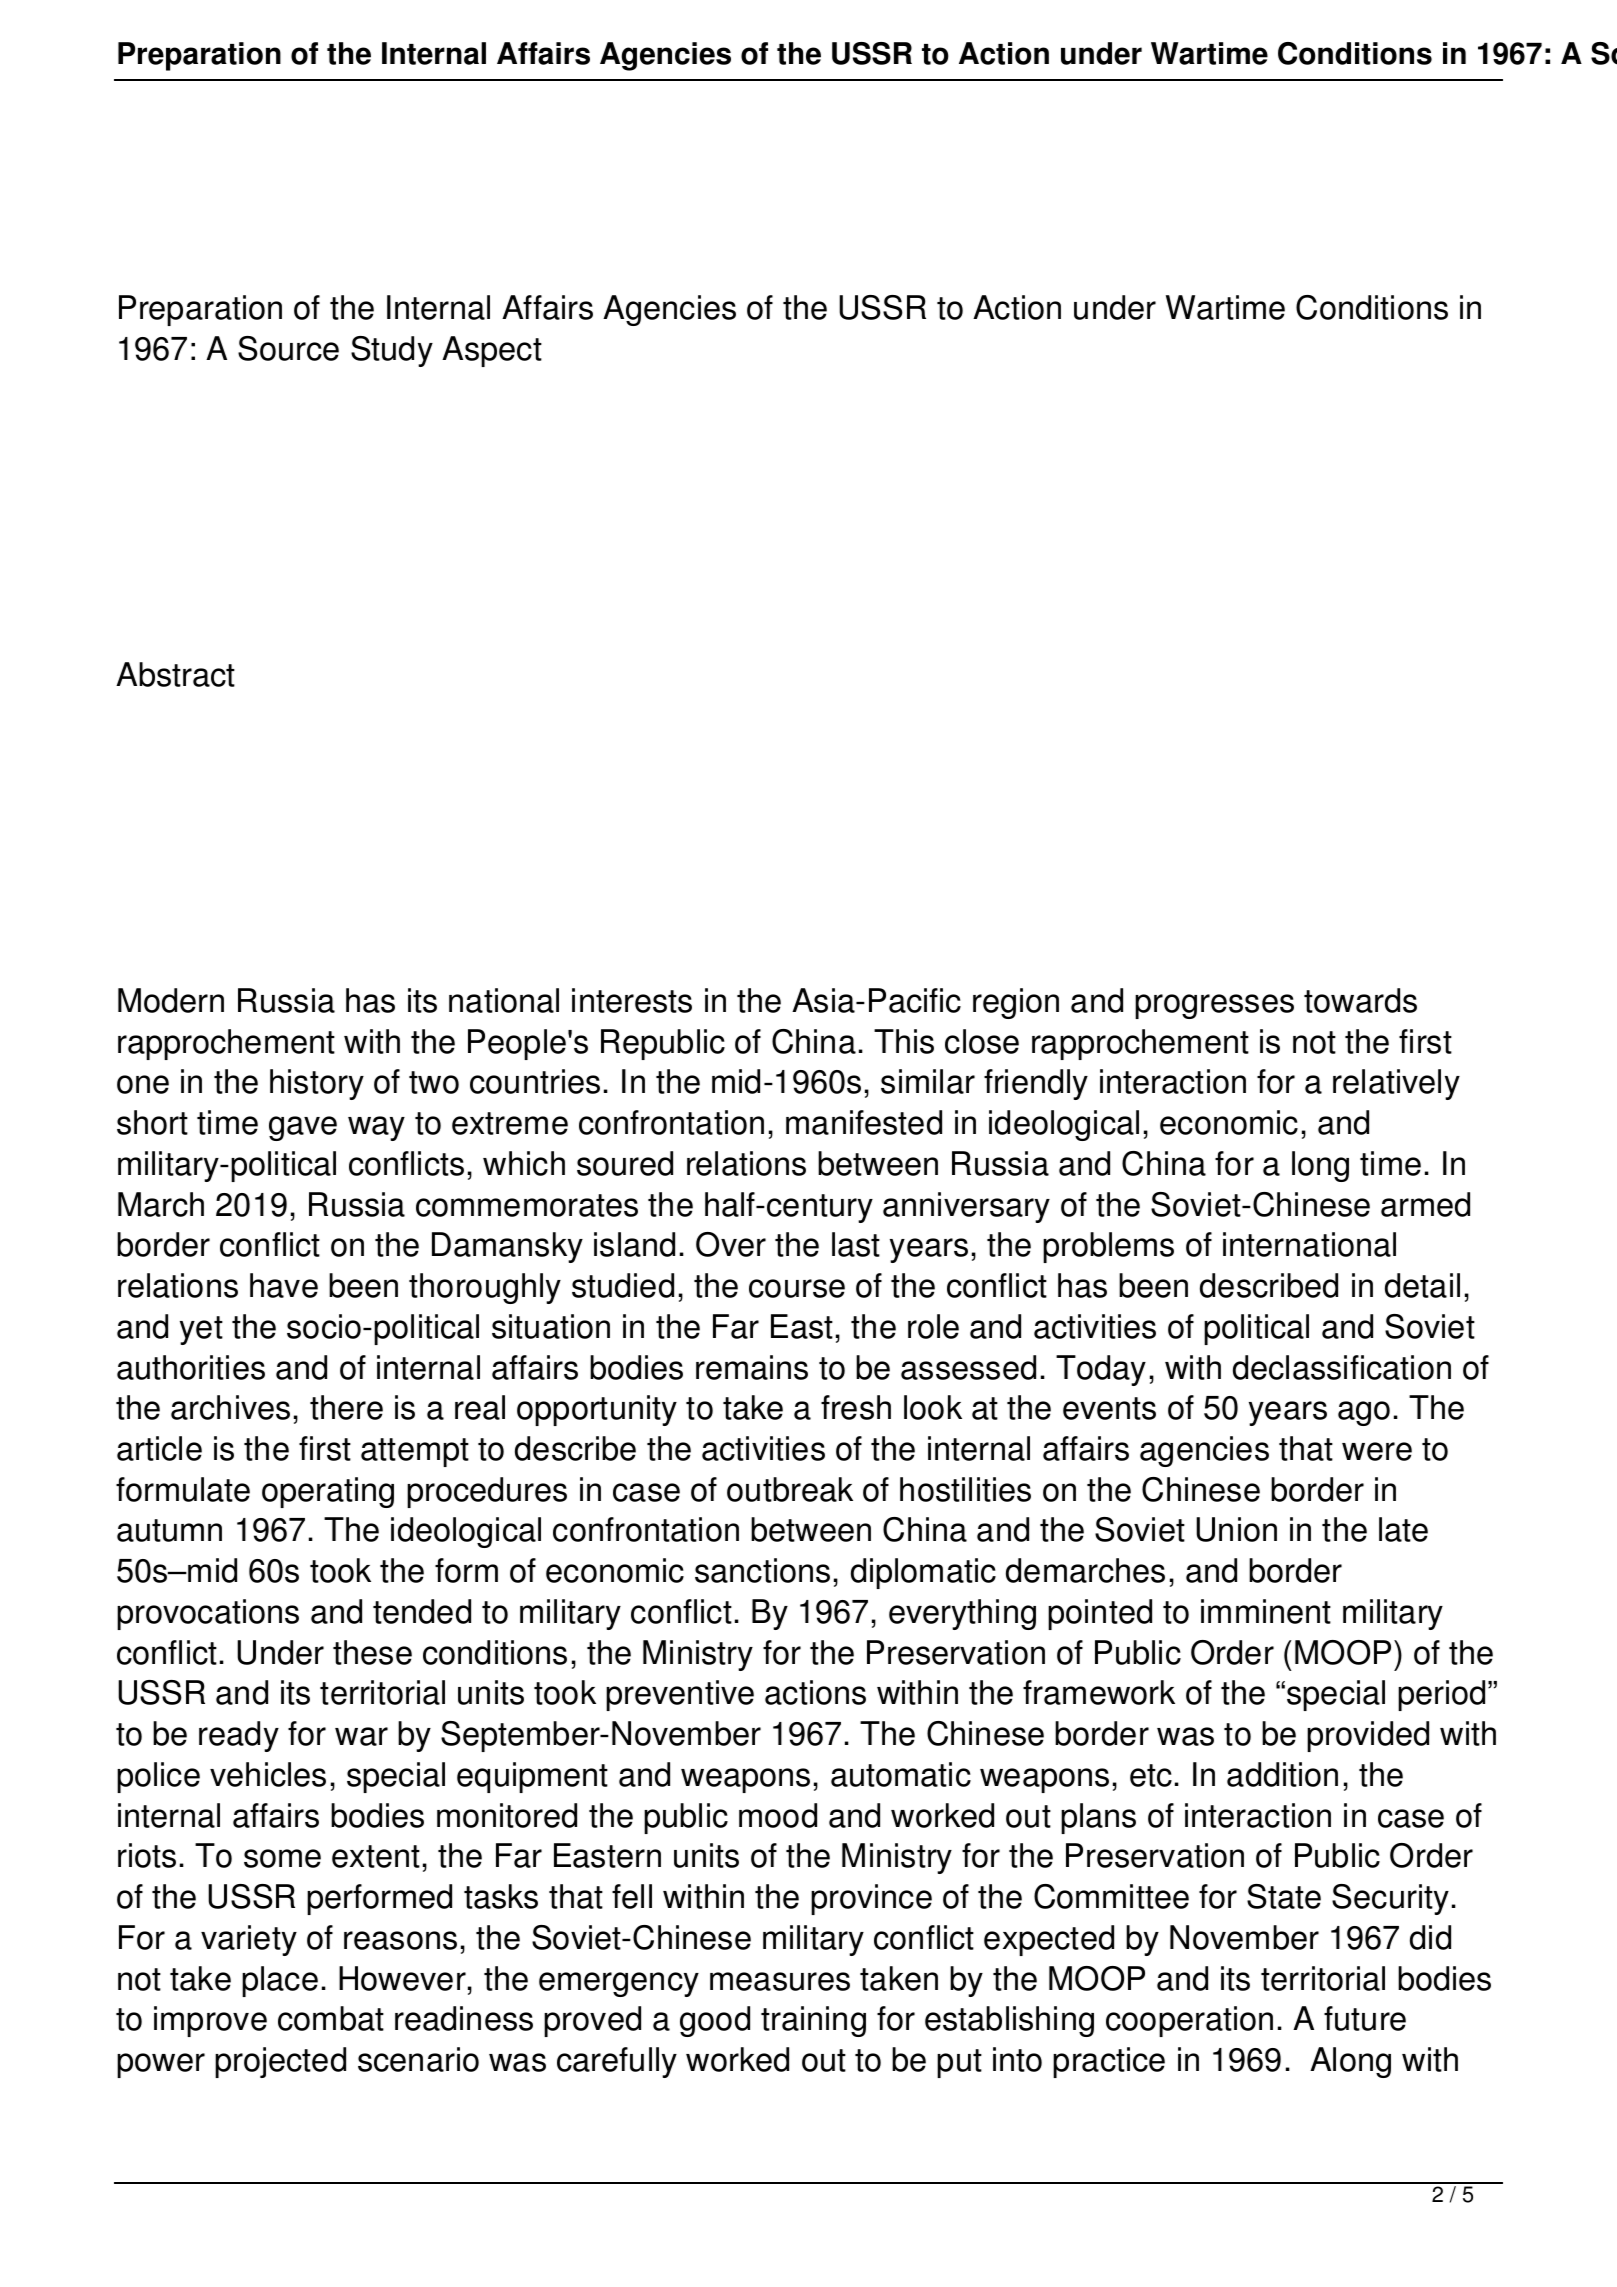 This document has width=1617, height=2287. Describe the element at coordinates (1214, 1006) in the document. I see `progresses` at that location.
